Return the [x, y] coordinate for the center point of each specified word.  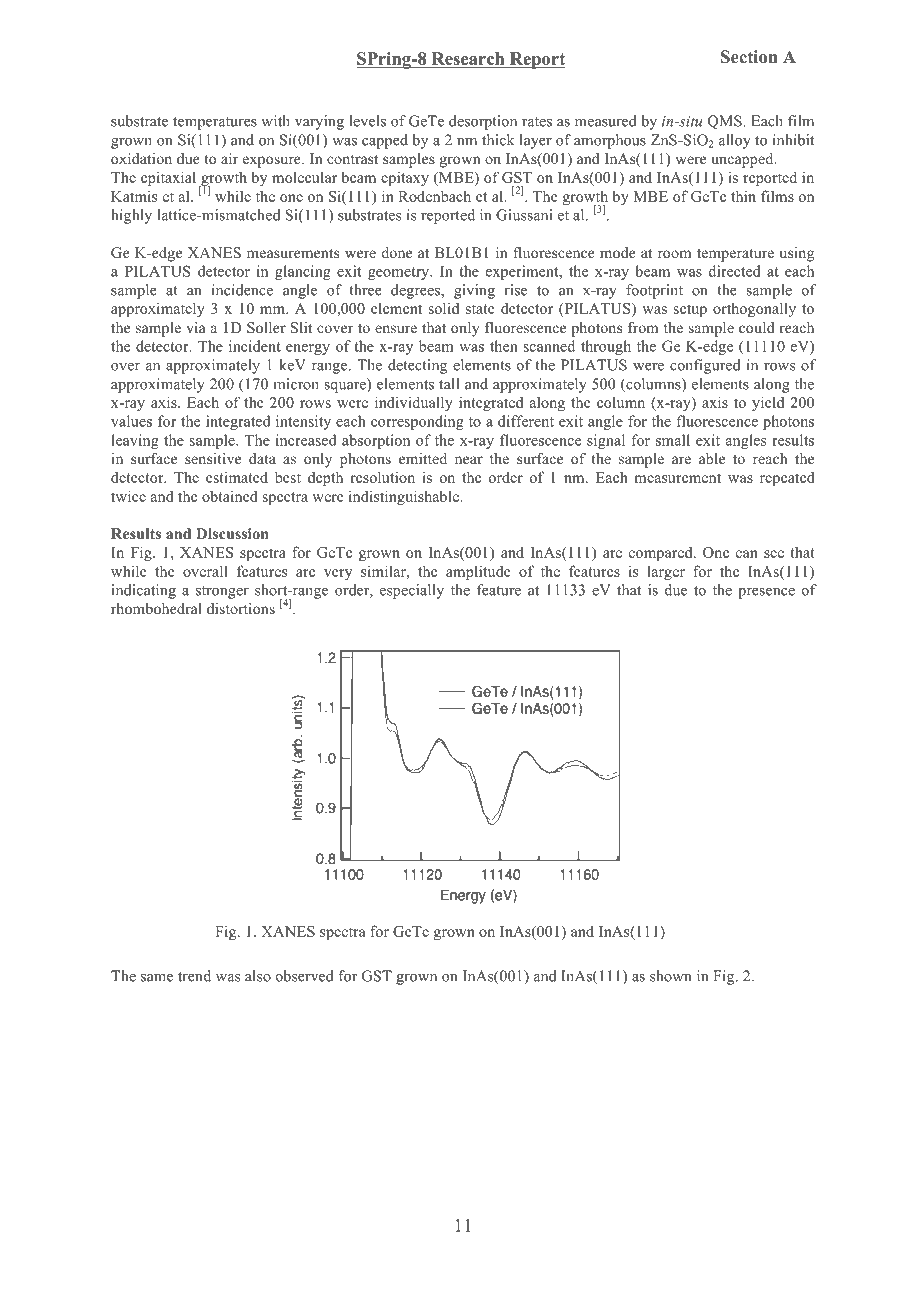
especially [412, 591]
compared [662, 554]
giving [474, 291]
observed [305, 976]
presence [766, 593]
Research [468, 60]
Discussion [232, 534]
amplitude [478, 572]
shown [671, 976]
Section [749, 57]
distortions [241, 608]
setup [690, 310]
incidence [242, 290]
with [275, 121]
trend [194, 976]
